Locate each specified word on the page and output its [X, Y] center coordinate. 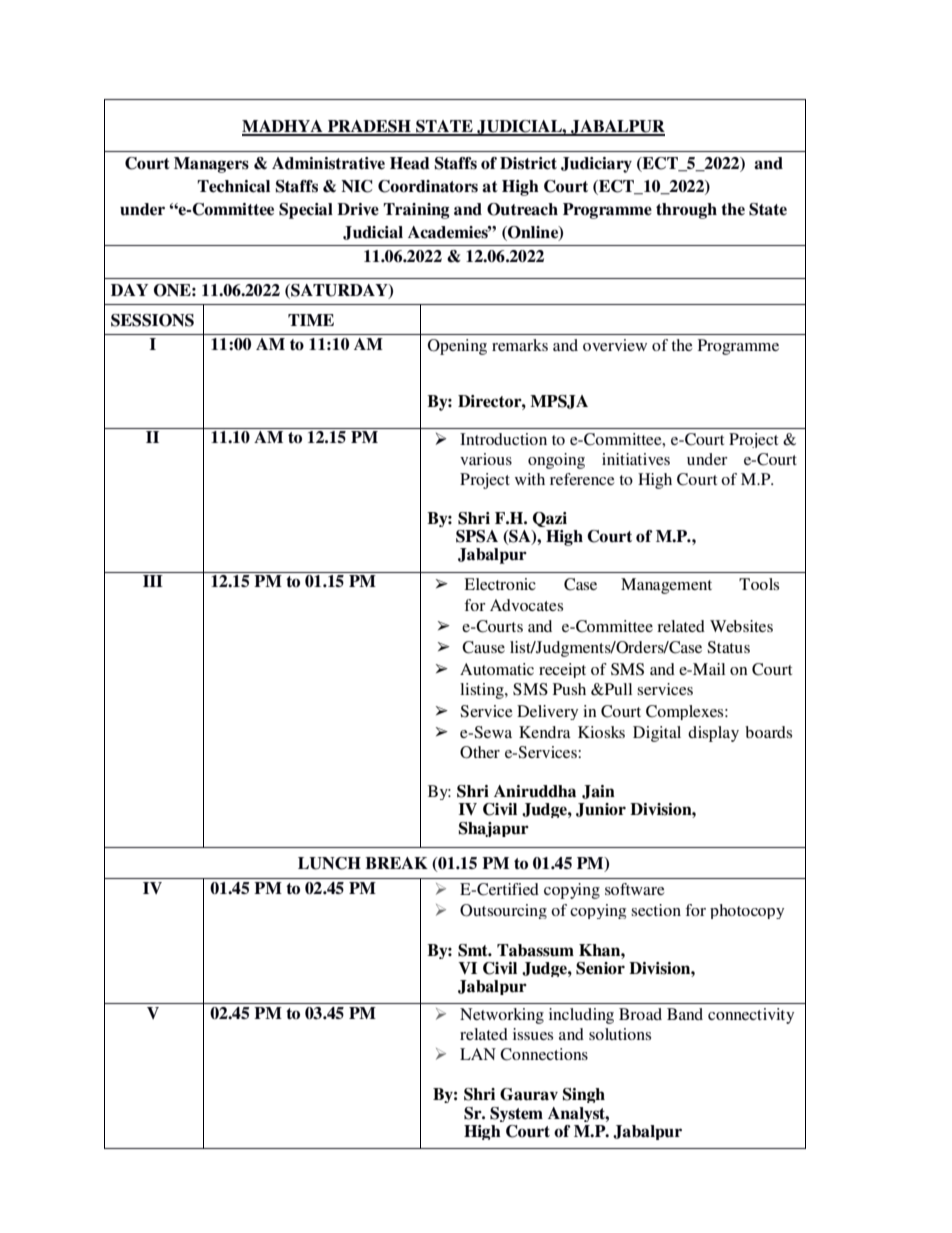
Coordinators [428, 186]
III [153, 581]
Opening [457, 347]
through [686, 211]
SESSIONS [152, 320]
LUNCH [329, 863]
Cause [483, 647]
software [635, 889]
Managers [211, 165]
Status [728, 647]
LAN [478, 1054]
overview [615, 345]
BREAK [396, 863]
